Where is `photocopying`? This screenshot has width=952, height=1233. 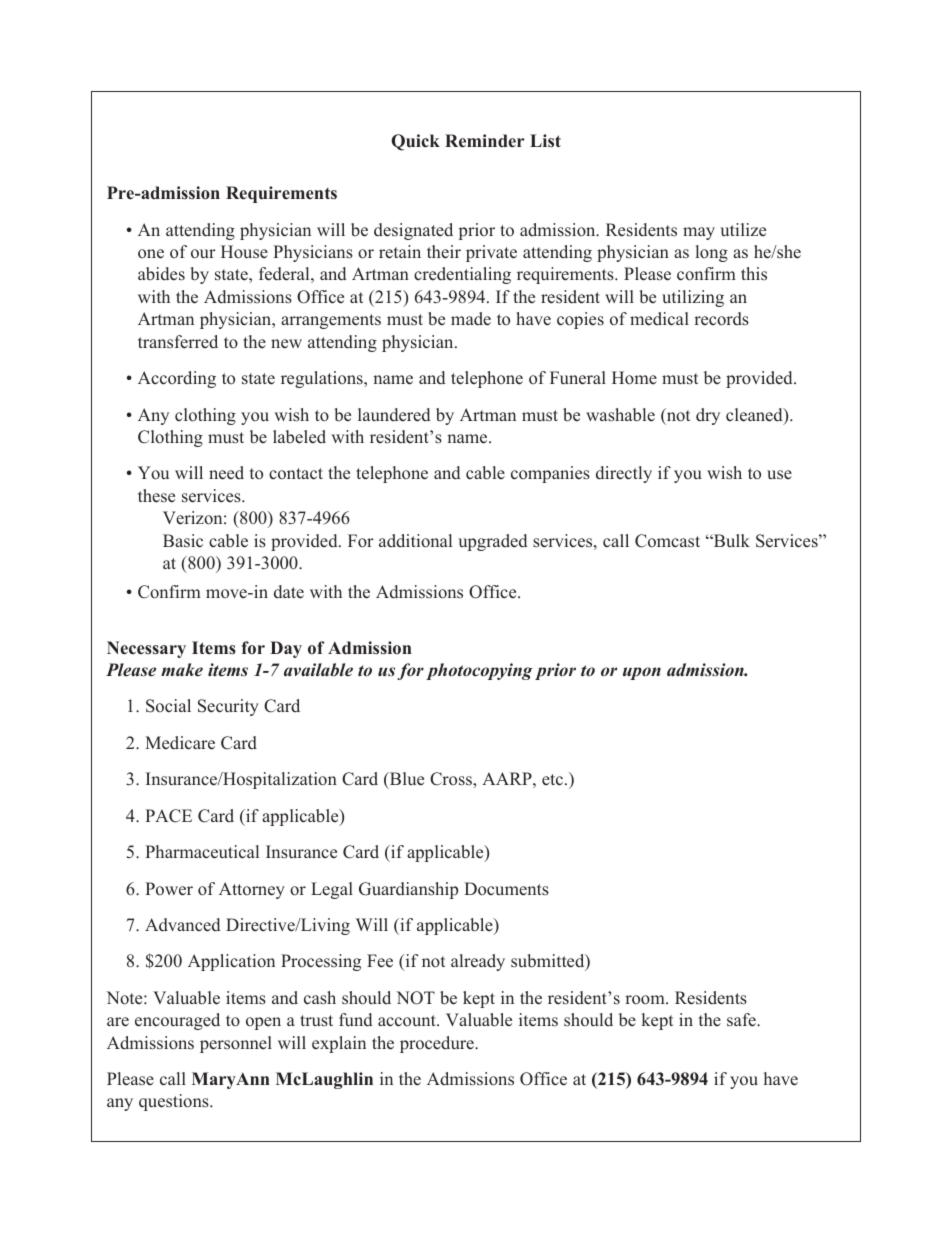 photocopying is located at coordinates (479, 671).
